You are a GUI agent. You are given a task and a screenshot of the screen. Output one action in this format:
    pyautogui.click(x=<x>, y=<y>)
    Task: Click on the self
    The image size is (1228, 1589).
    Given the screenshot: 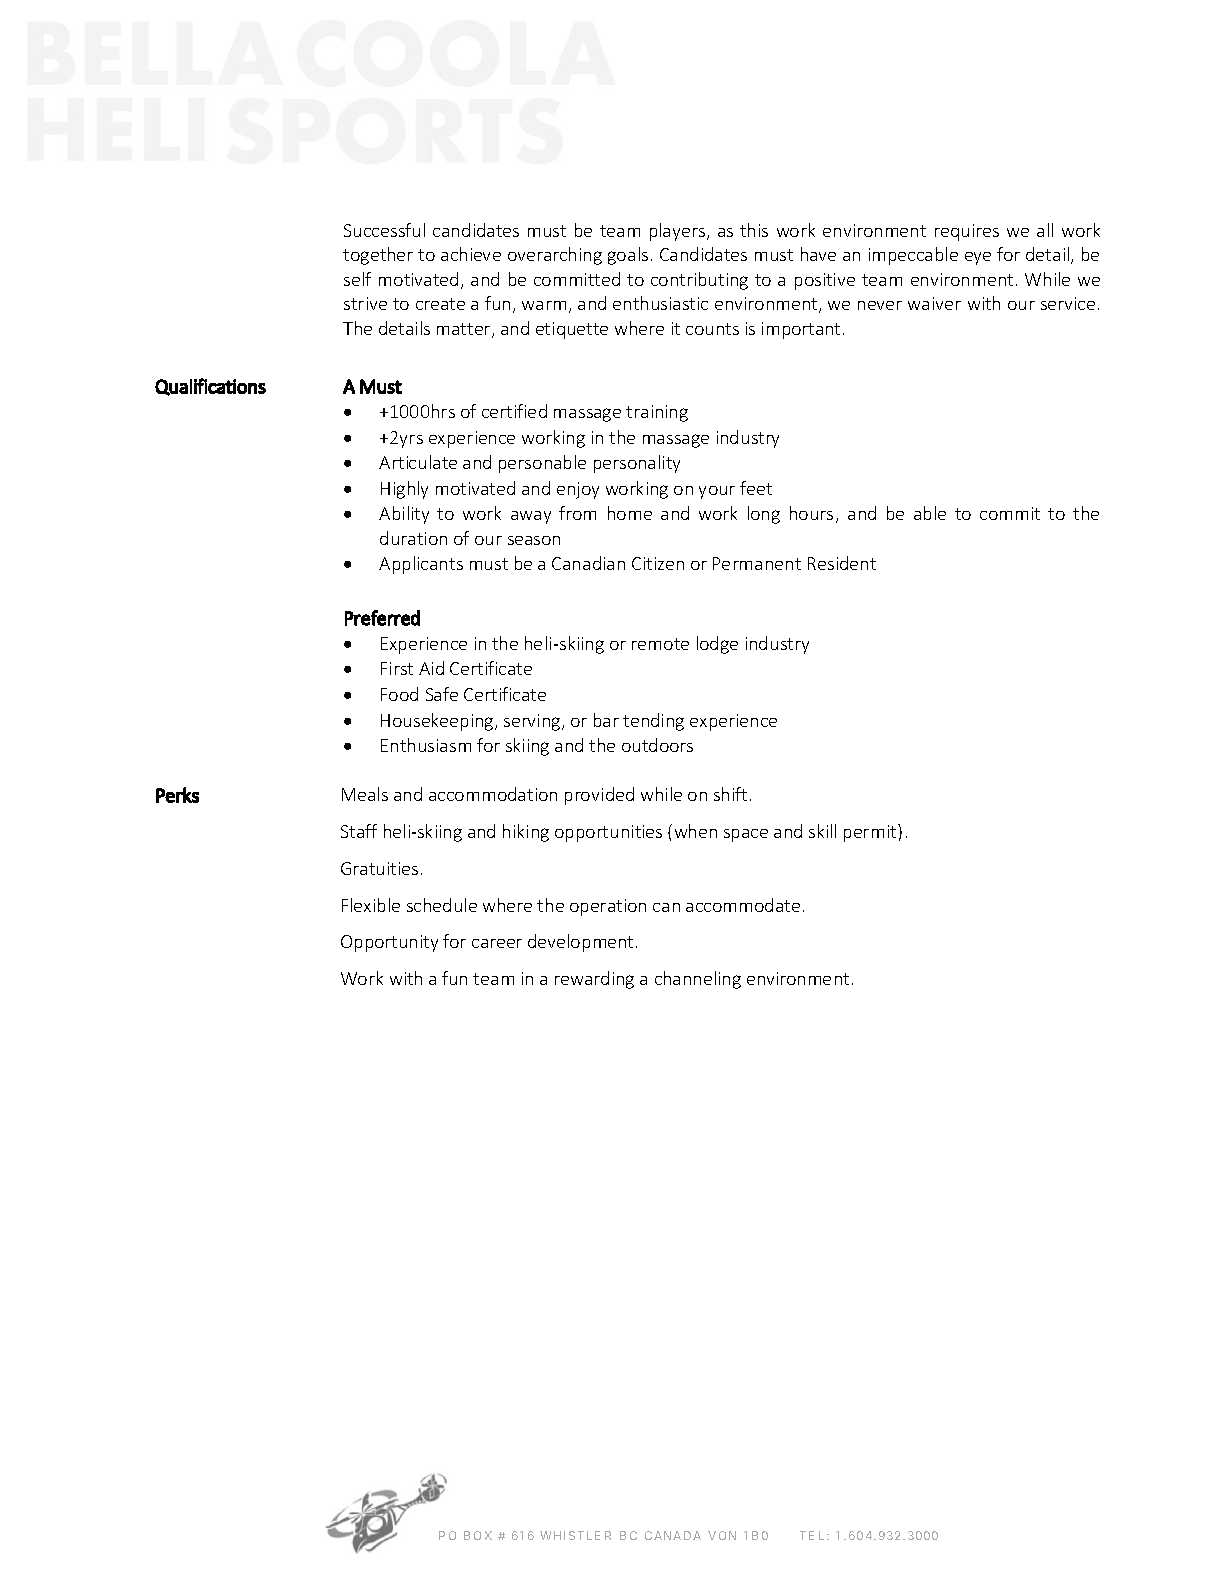 What is the action you would take?
    pyautogui.click(x=357, y=279)
